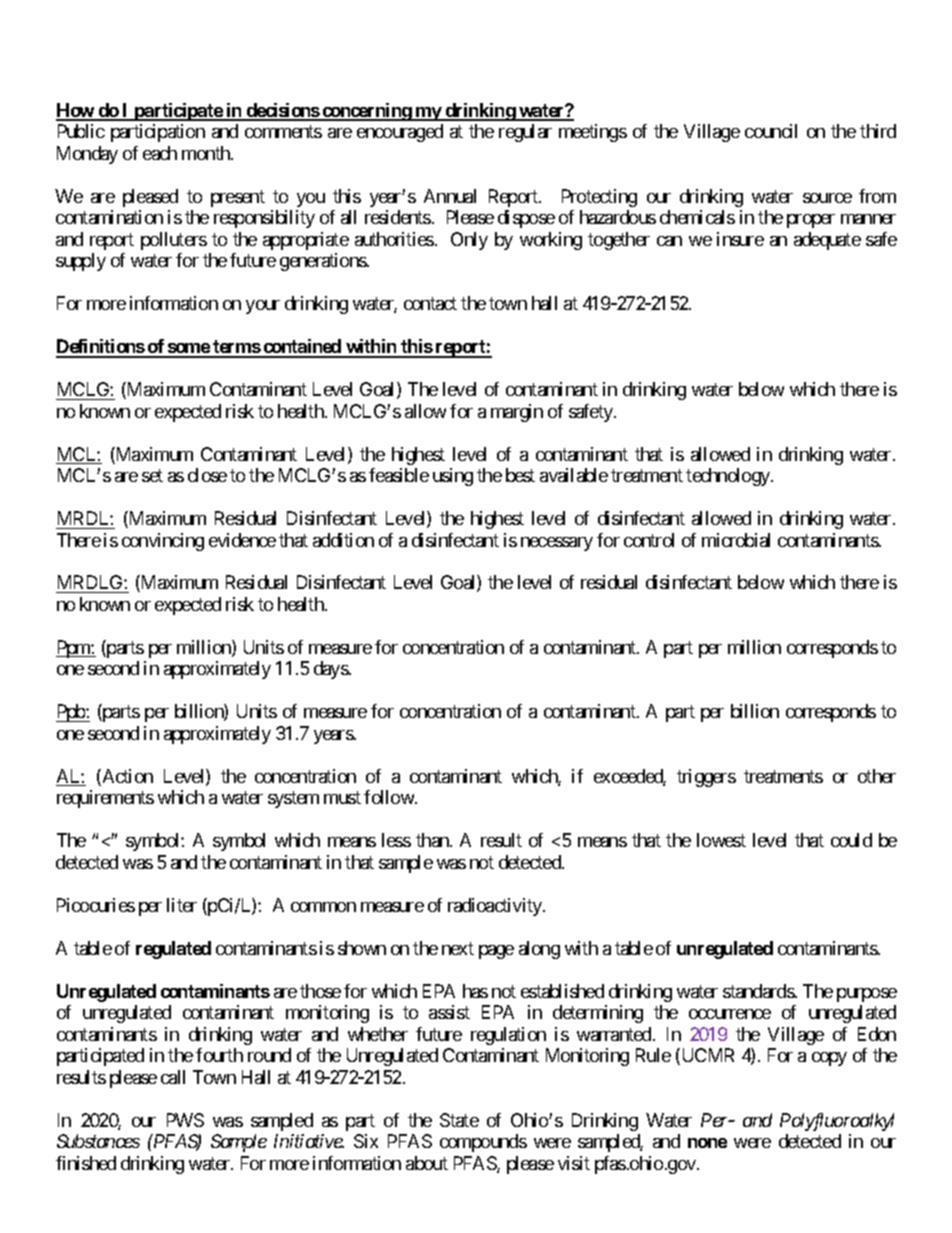 The width and height of the page is (952, 1233). Describe the element at coordinates (525, 133) in the page. I see `regular` at that location.
